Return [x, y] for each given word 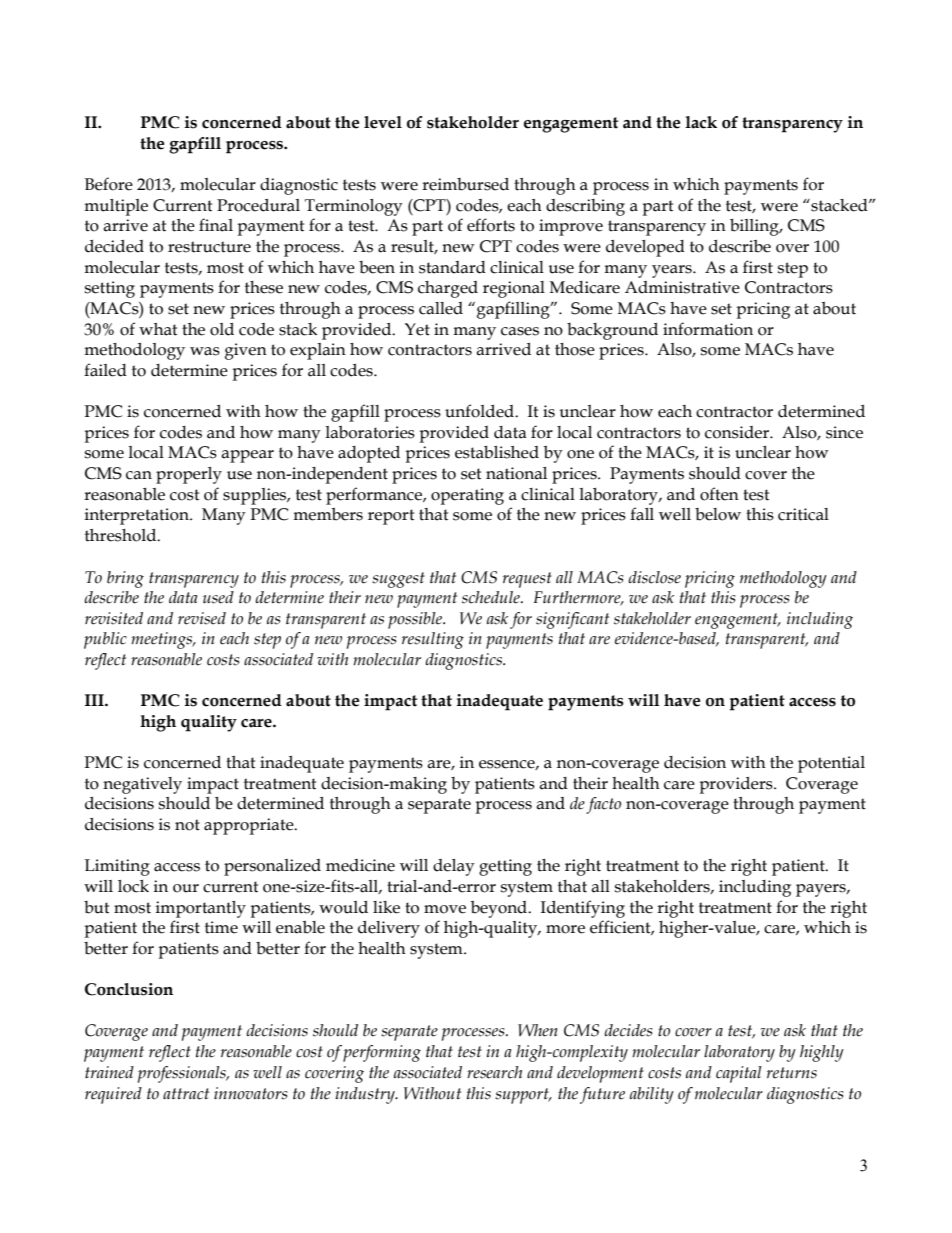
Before [109, 184]
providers [737, 785]
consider [738, 432]
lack [701, 122]
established [497, 452]
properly [189, 475]
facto [603, 805]
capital [739, 1074]
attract [186, 1094]
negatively [142, 785]
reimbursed [465, 184]
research [494, 1072]
